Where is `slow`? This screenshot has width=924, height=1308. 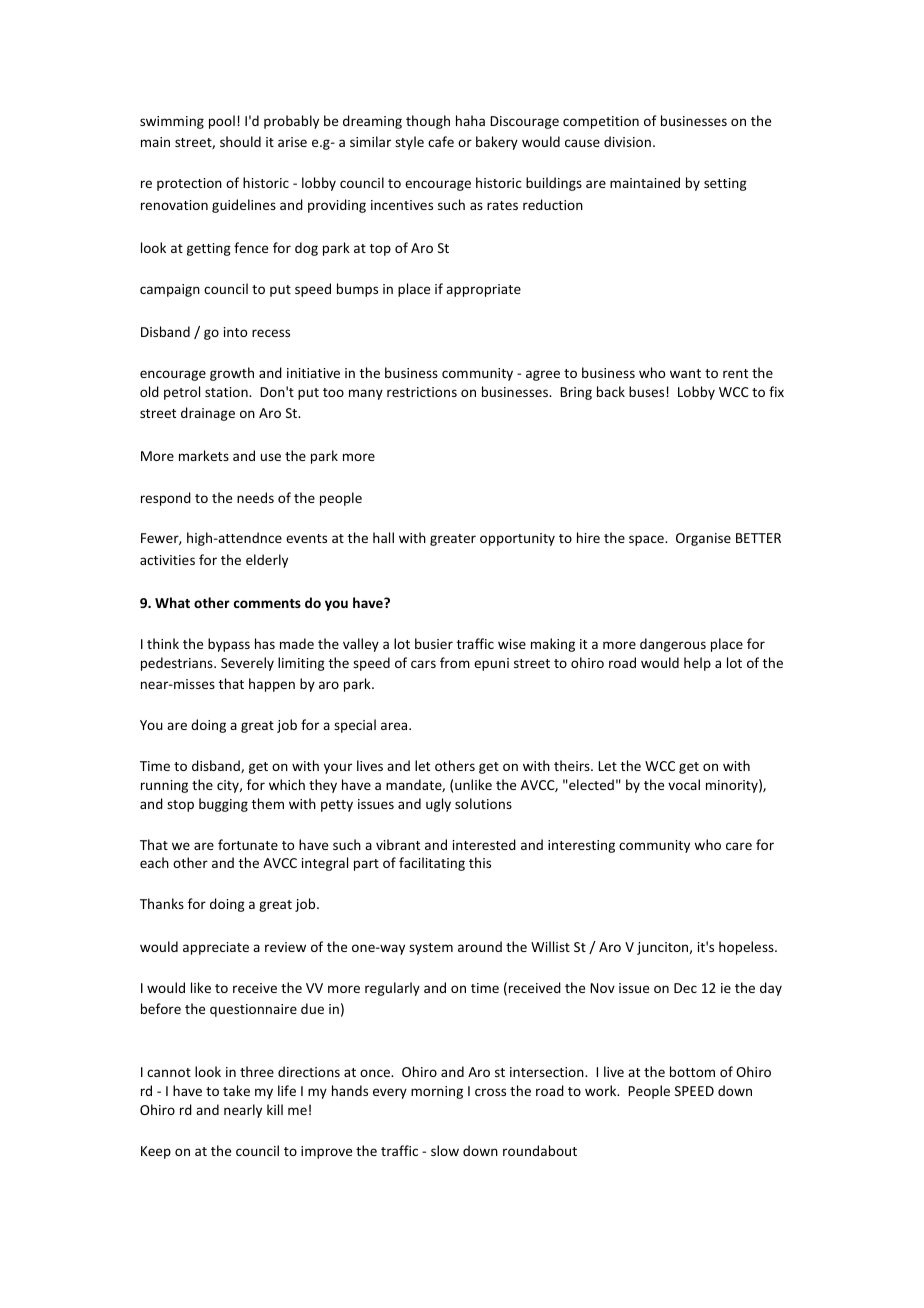 slow is located at coordinates (445, 1150).
